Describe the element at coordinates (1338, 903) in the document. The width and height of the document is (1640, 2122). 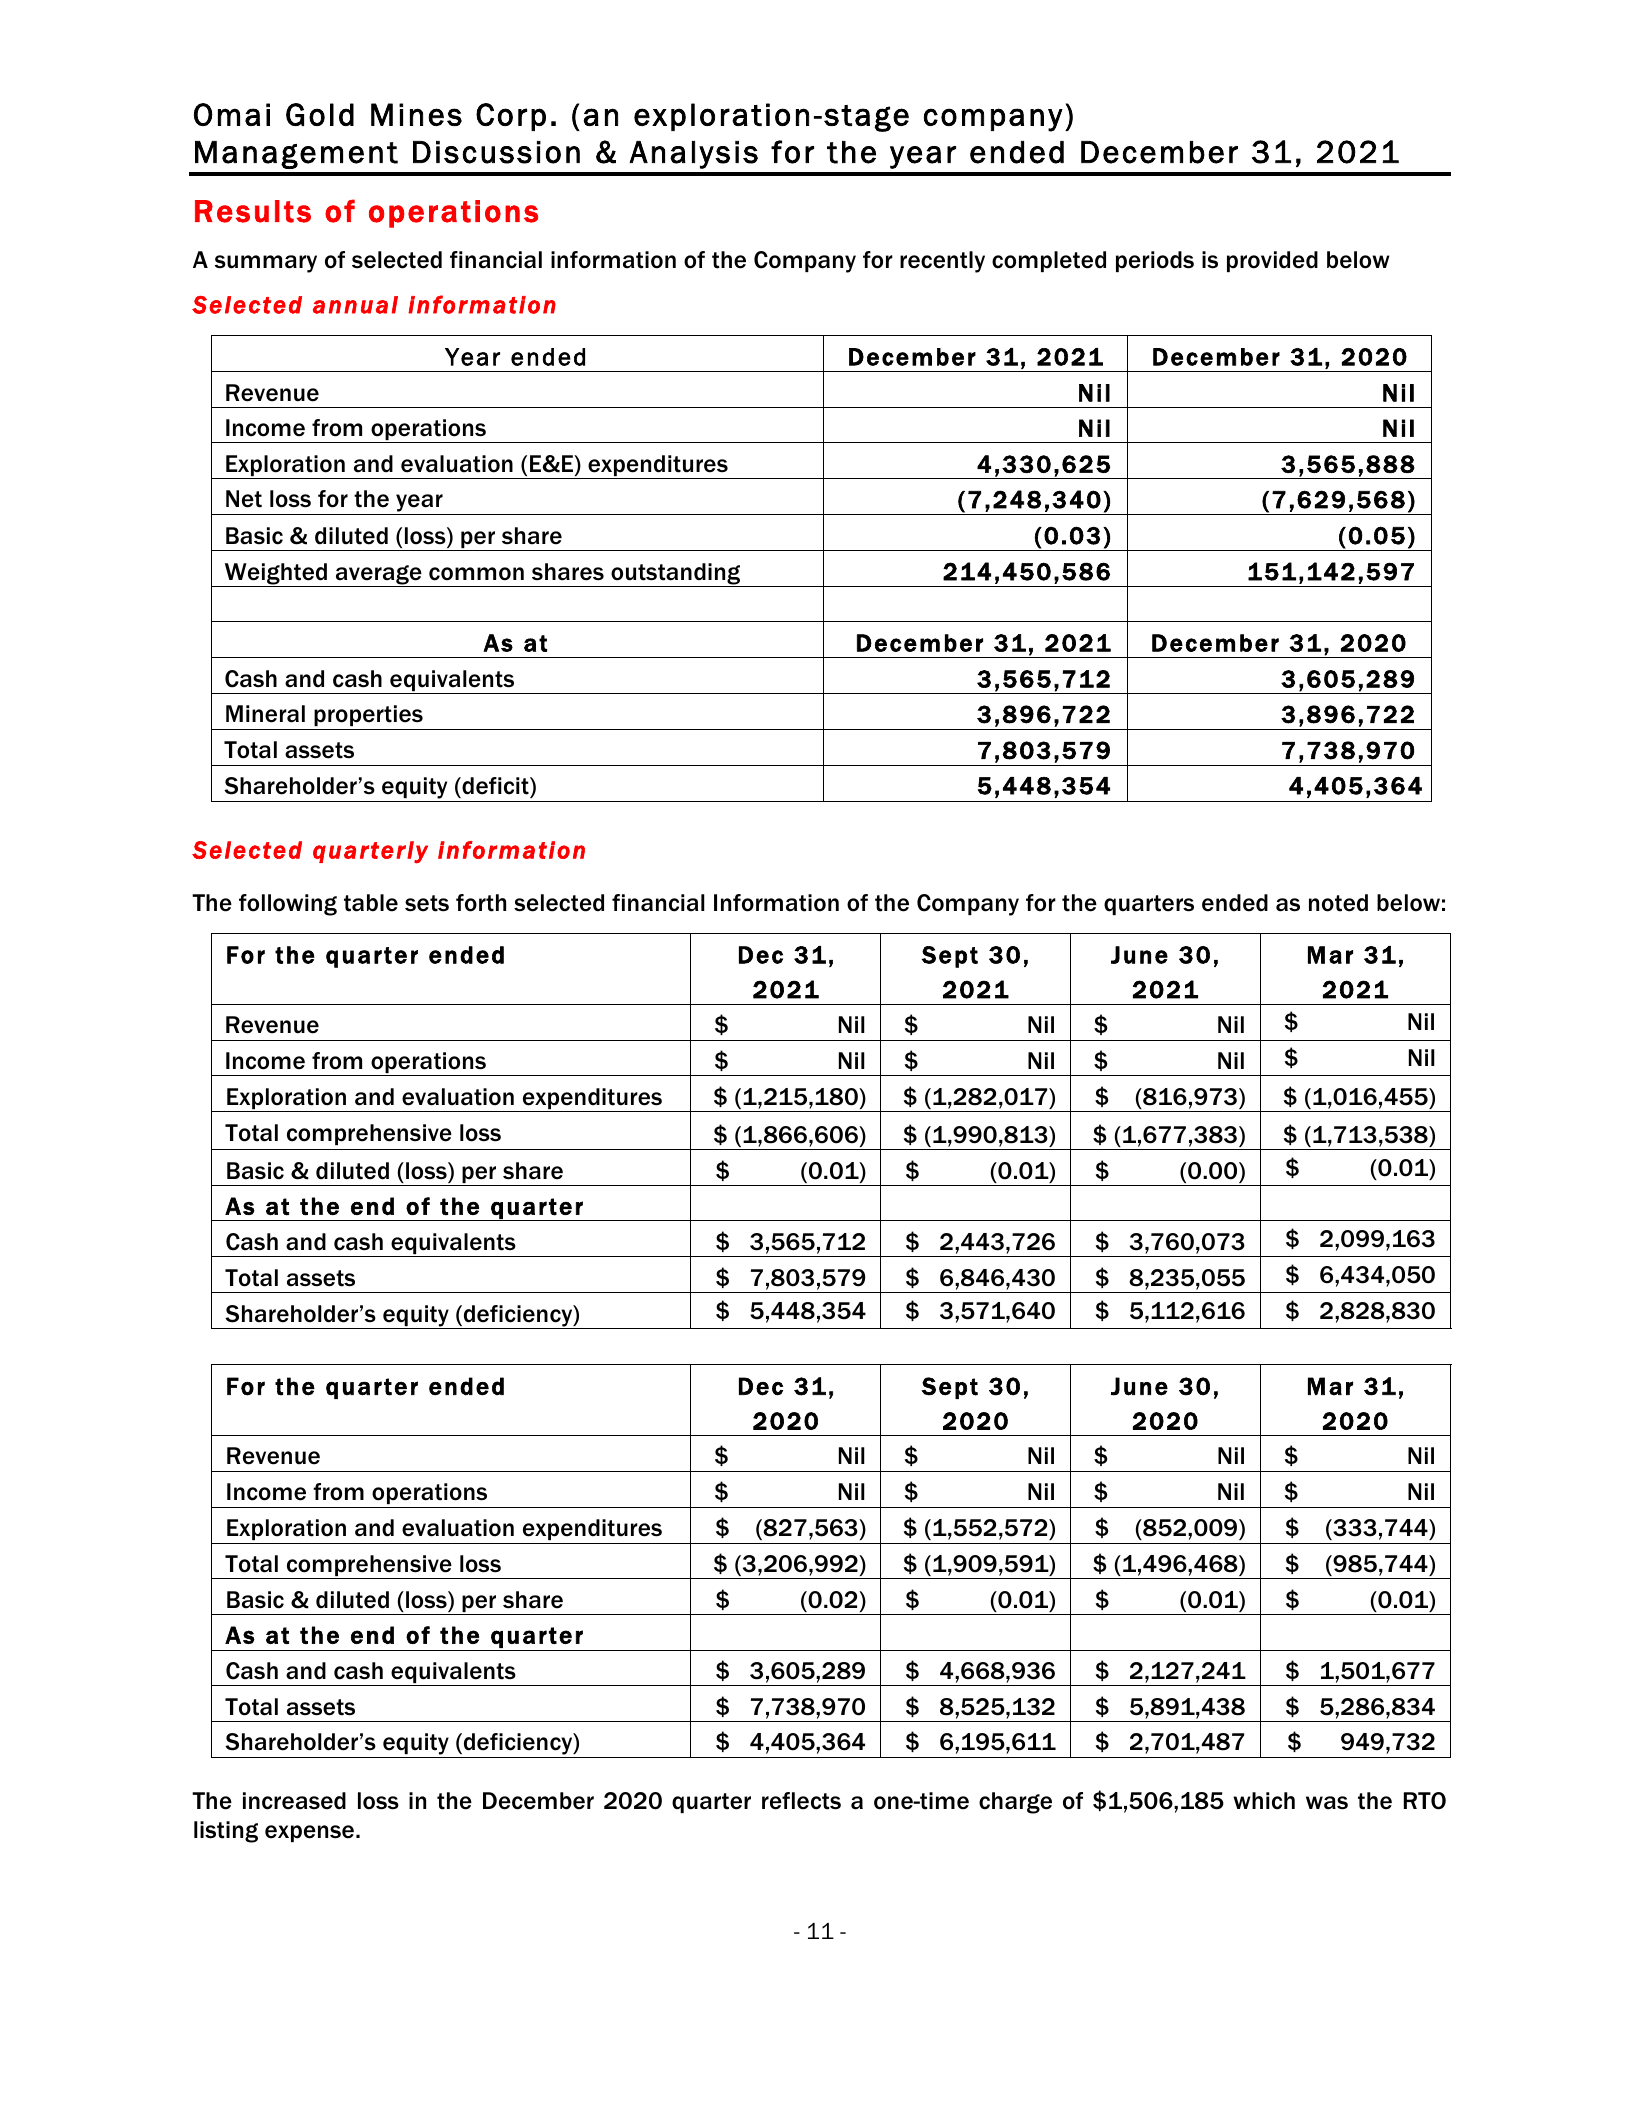
I see `noted` at that location.
